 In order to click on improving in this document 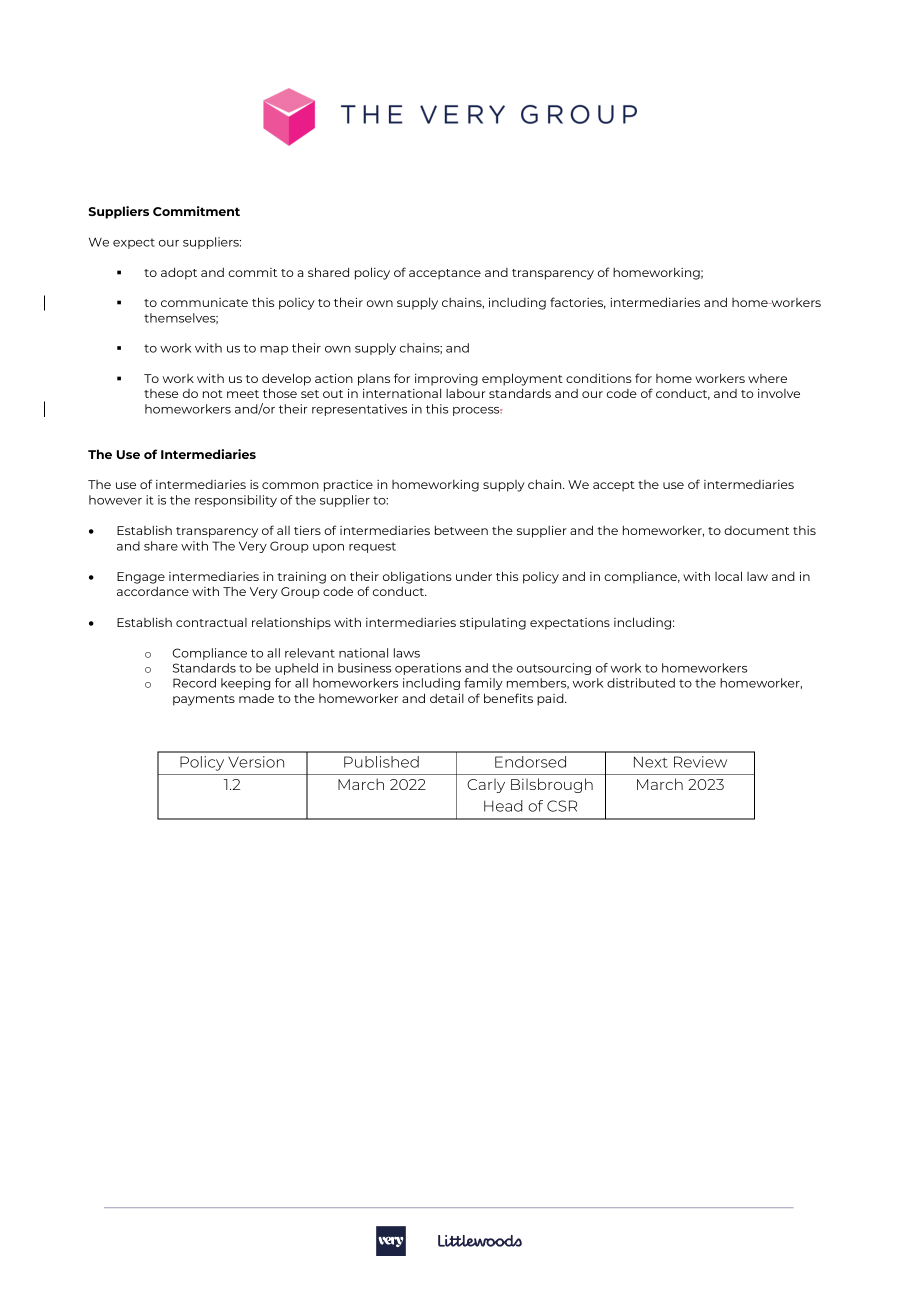, I will do `click(446, 380)`.
